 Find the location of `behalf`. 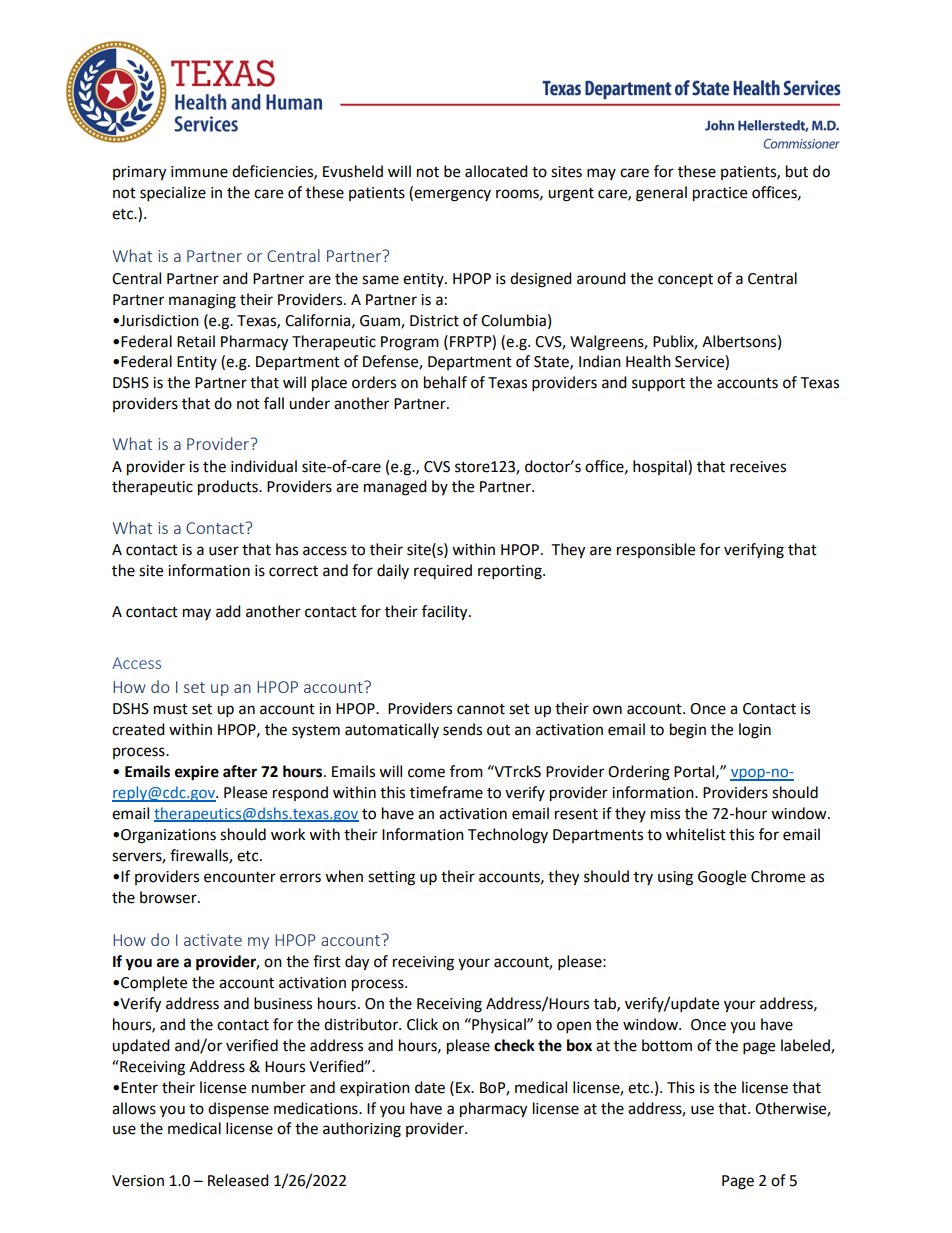

behalf is located at coordinates (445, 382).
